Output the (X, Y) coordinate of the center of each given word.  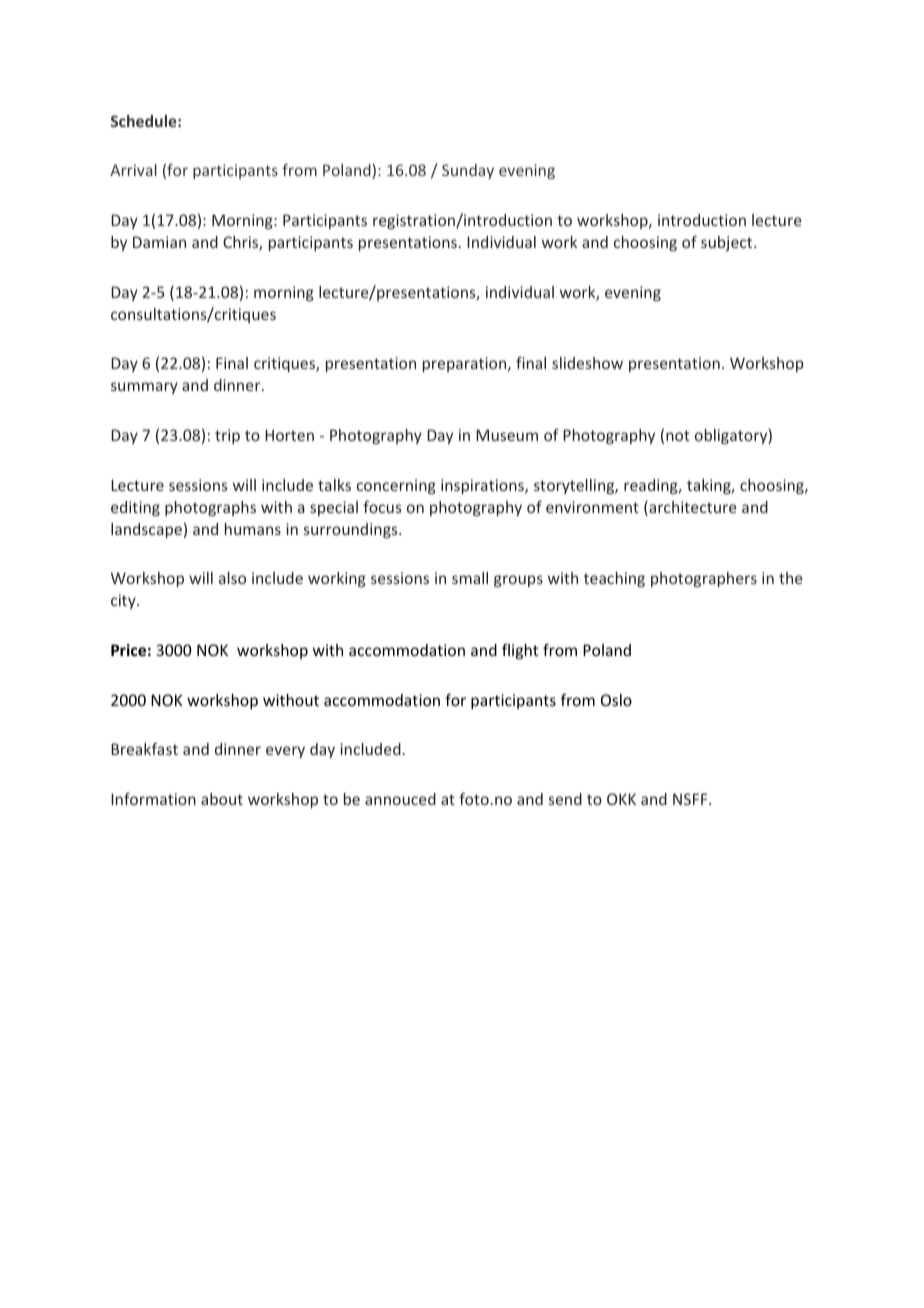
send (565, 799)
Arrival (133, 170)
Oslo (616, 700)
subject (728, 243)
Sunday (468, 171)
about (222, 799)
